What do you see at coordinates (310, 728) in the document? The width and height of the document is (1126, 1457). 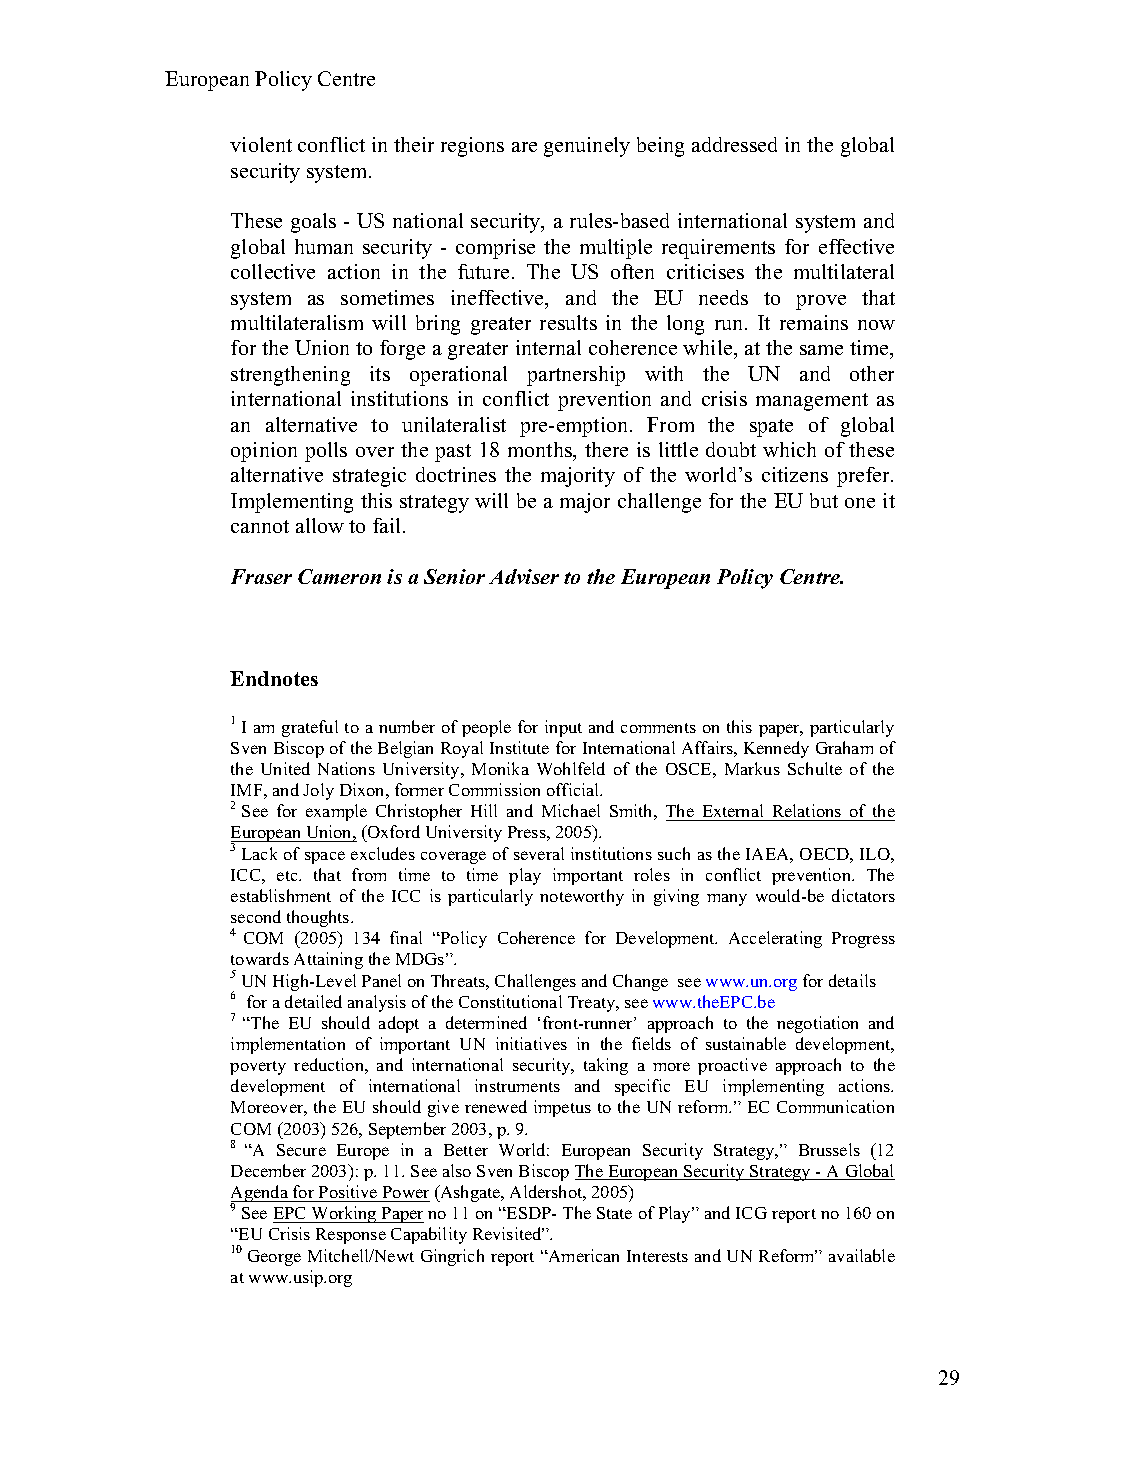 I see `grateful` at bounding box center [310, 728].
